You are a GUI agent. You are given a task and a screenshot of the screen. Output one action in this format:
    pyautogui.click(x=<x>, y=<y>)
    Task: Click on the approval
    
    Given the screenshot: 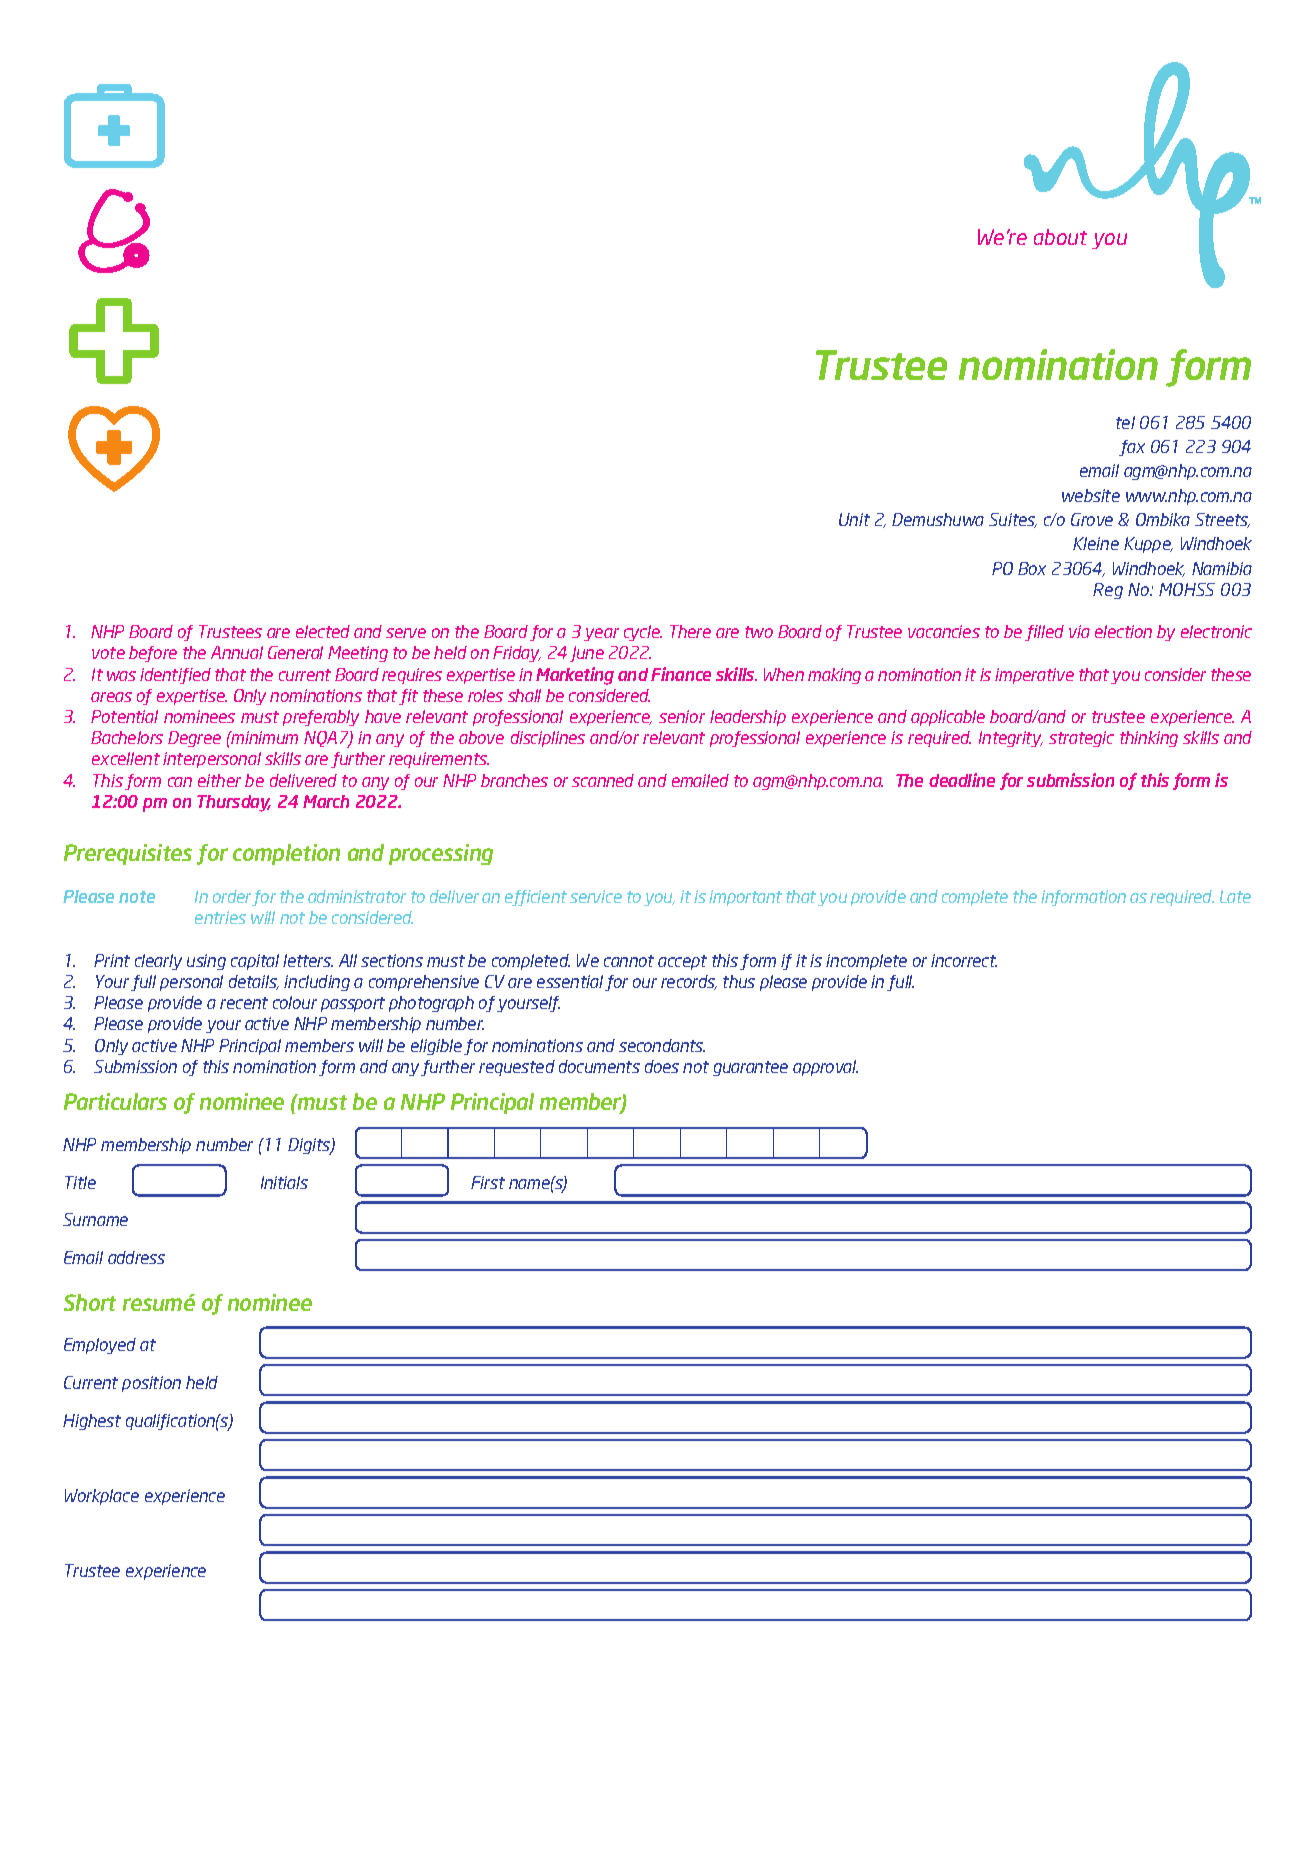 What is the action you would take?
    pyautogui.click(x=825, y=1068)
